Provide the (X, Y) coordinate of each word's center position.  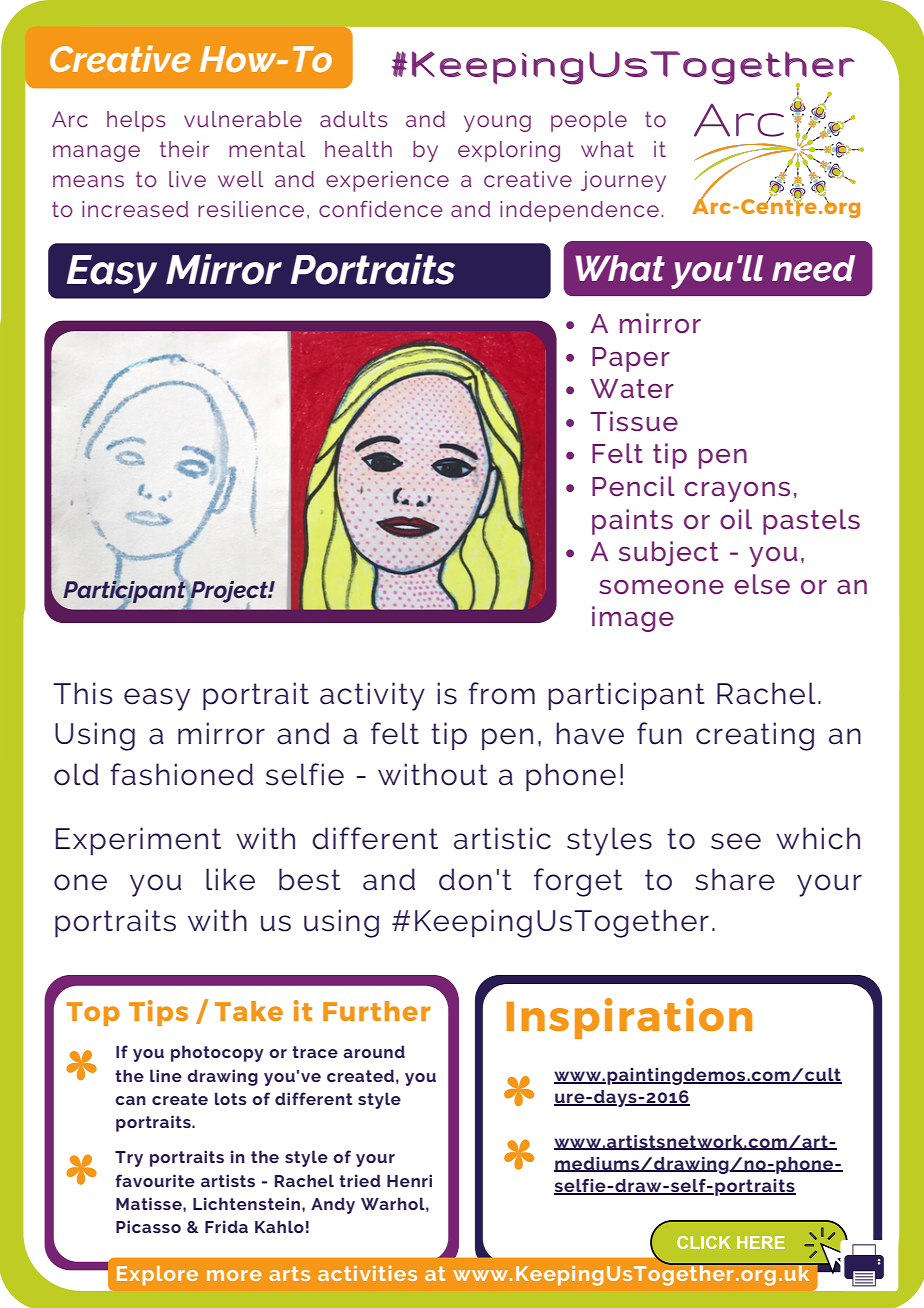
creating (755, 736)
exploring (509, 151)
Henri (409, 1180)
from (501, 693)
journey (623, 181)
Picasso (148, 1226)
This (83, 693)
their (184, 149)
